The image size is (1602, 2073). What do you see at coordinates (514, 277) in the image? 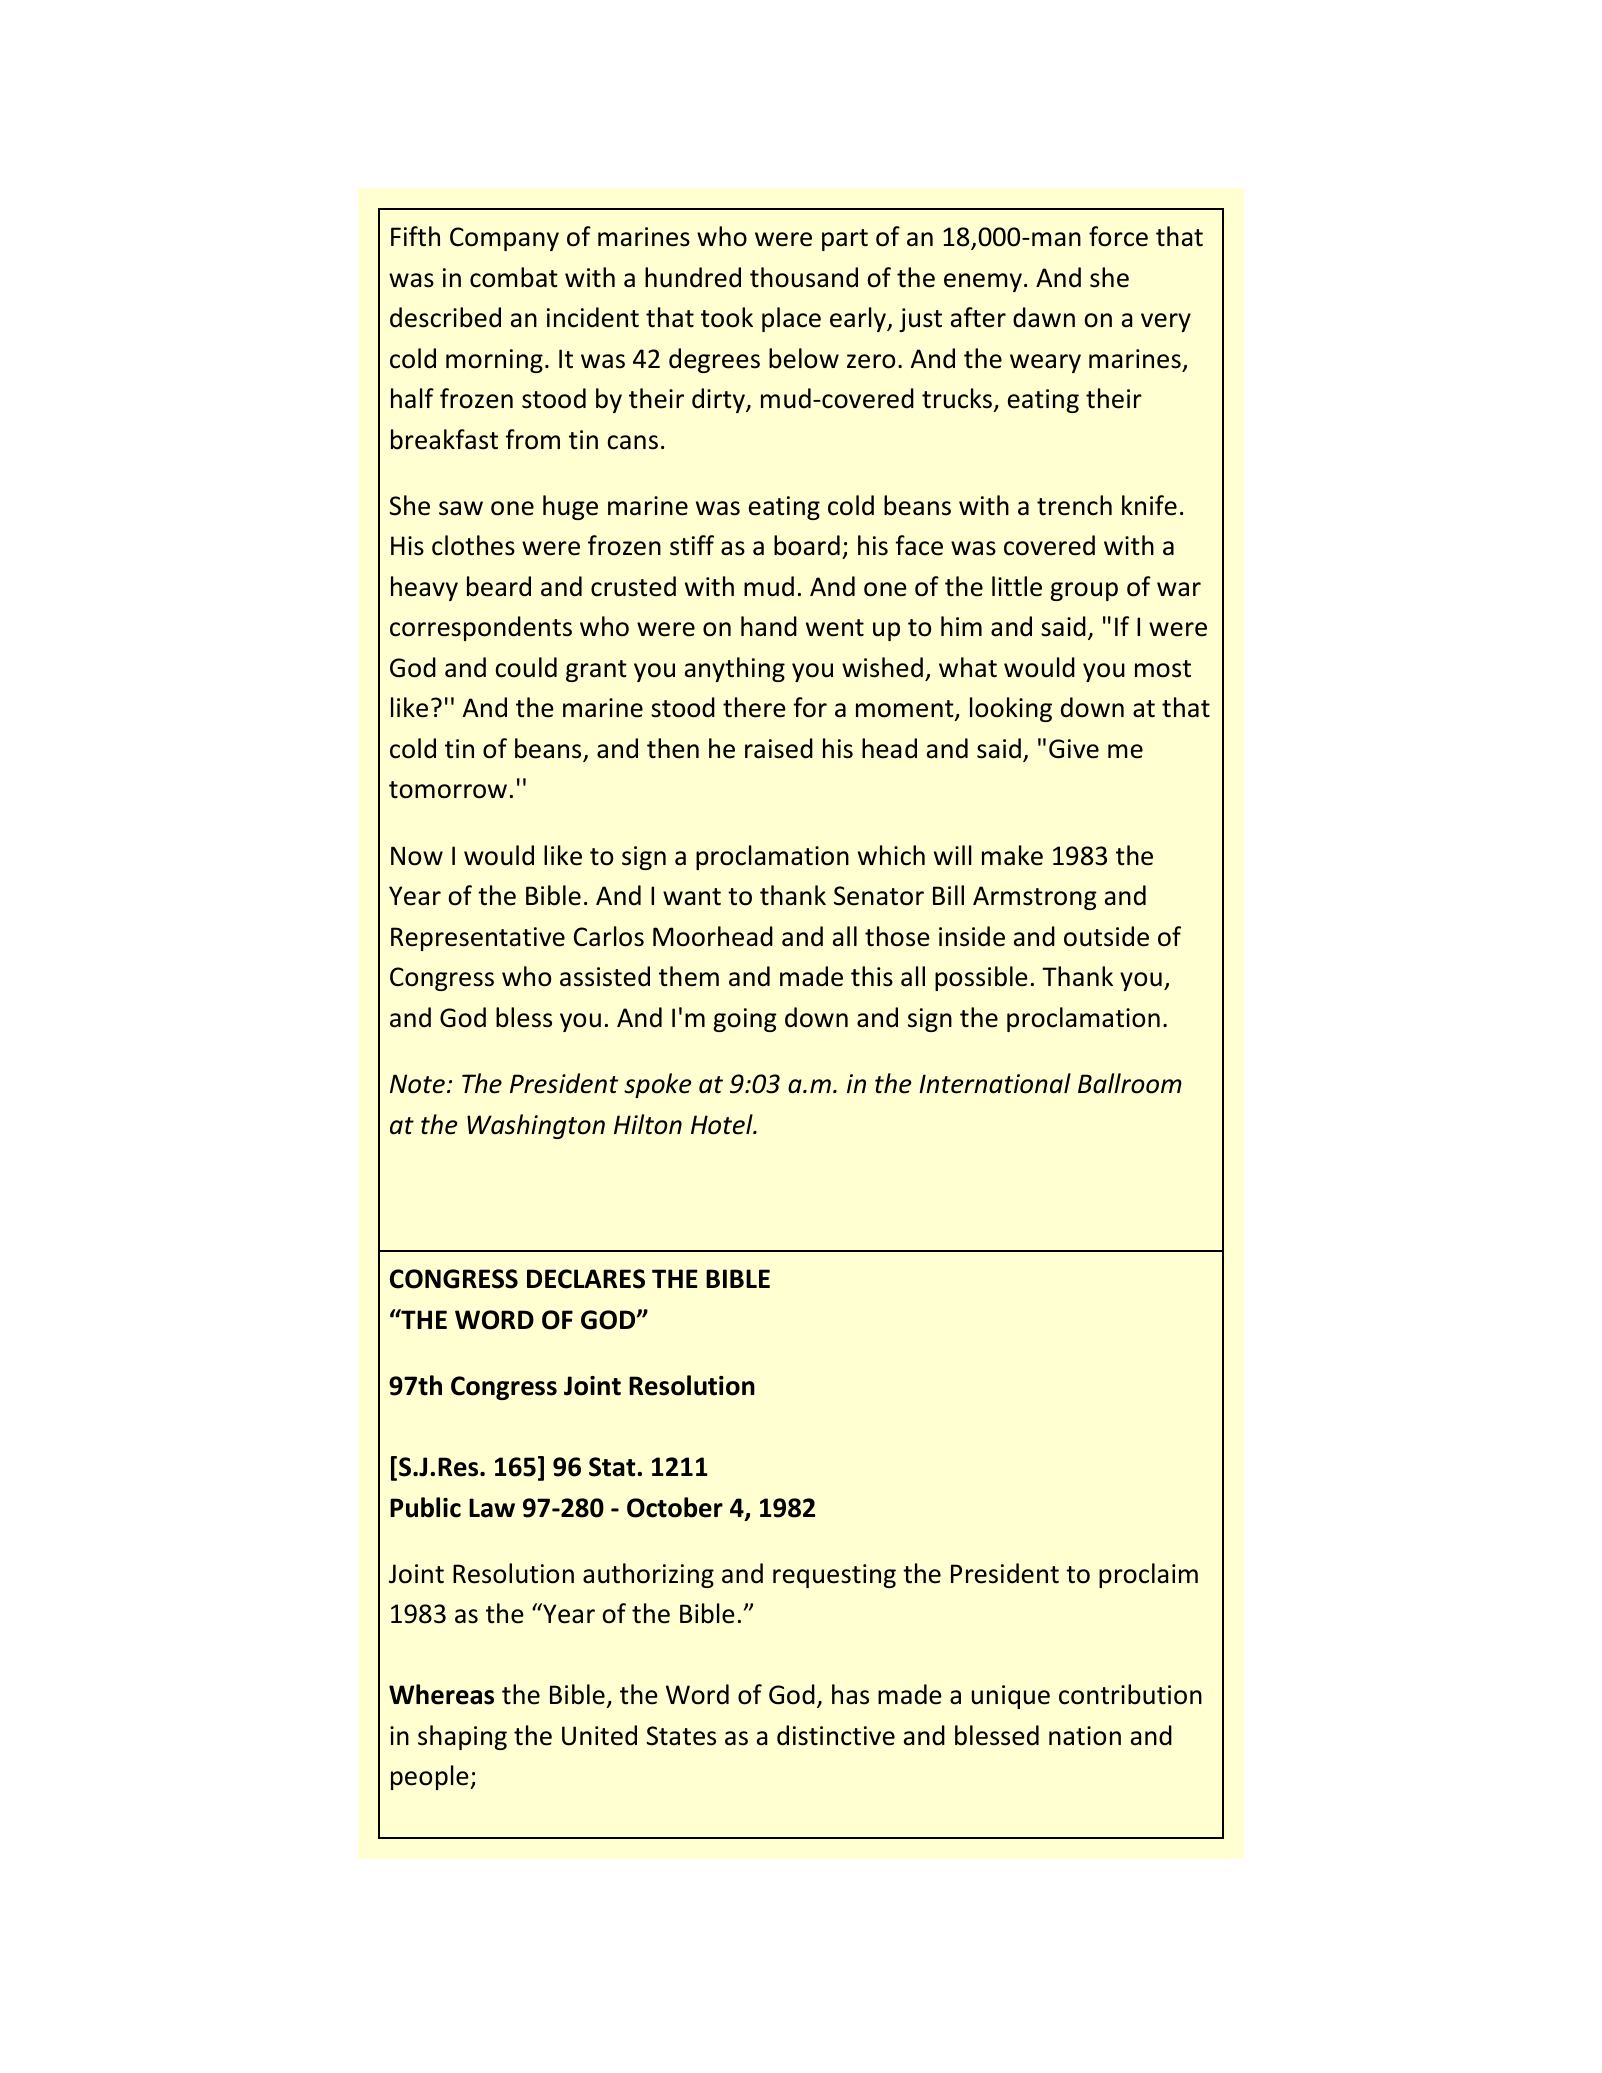
I see `combat` at bounding box center [514, 277].
